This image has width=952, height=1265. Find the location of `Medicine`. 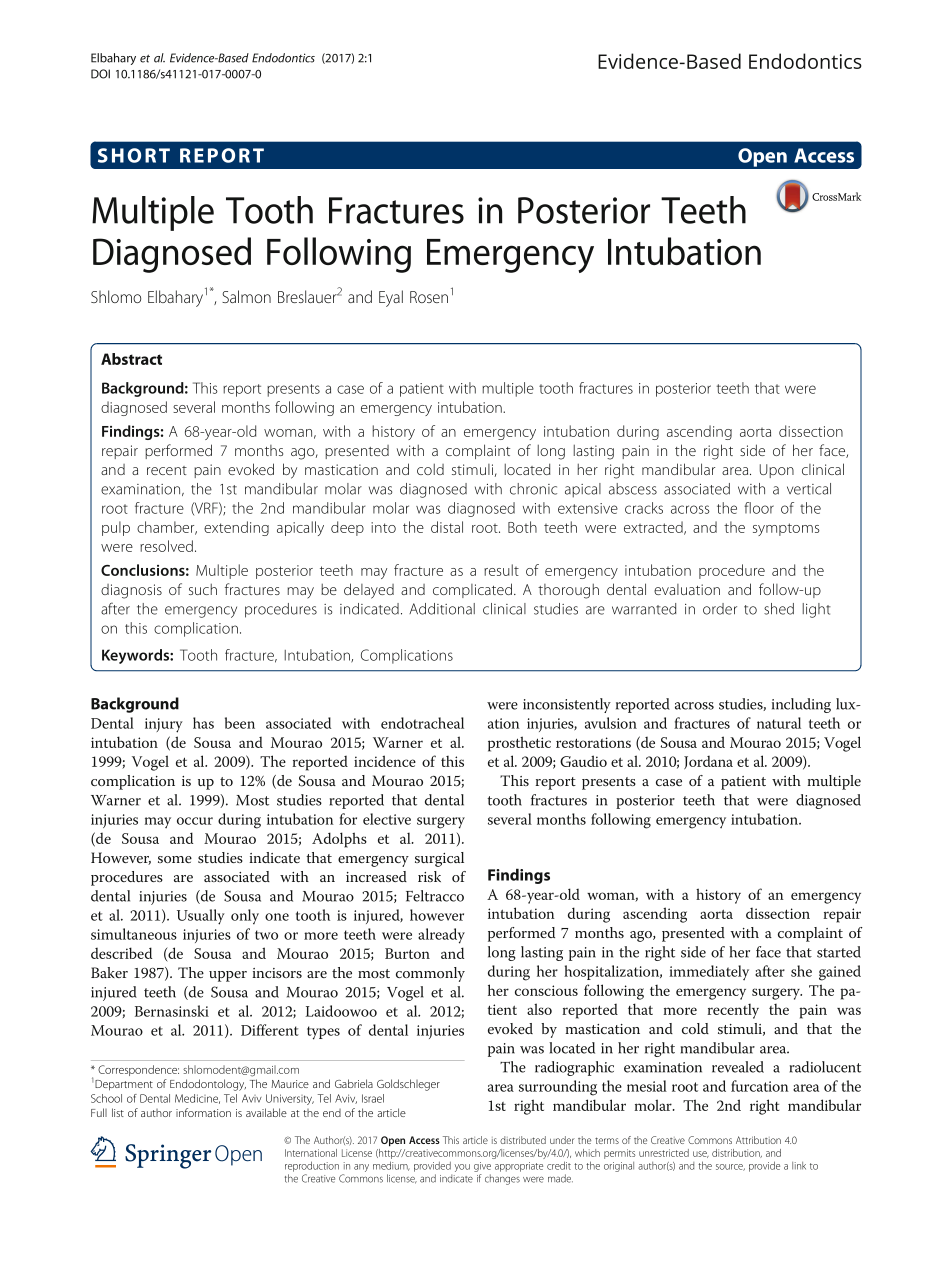

Medicine is located at coordinates (197, 1099).
